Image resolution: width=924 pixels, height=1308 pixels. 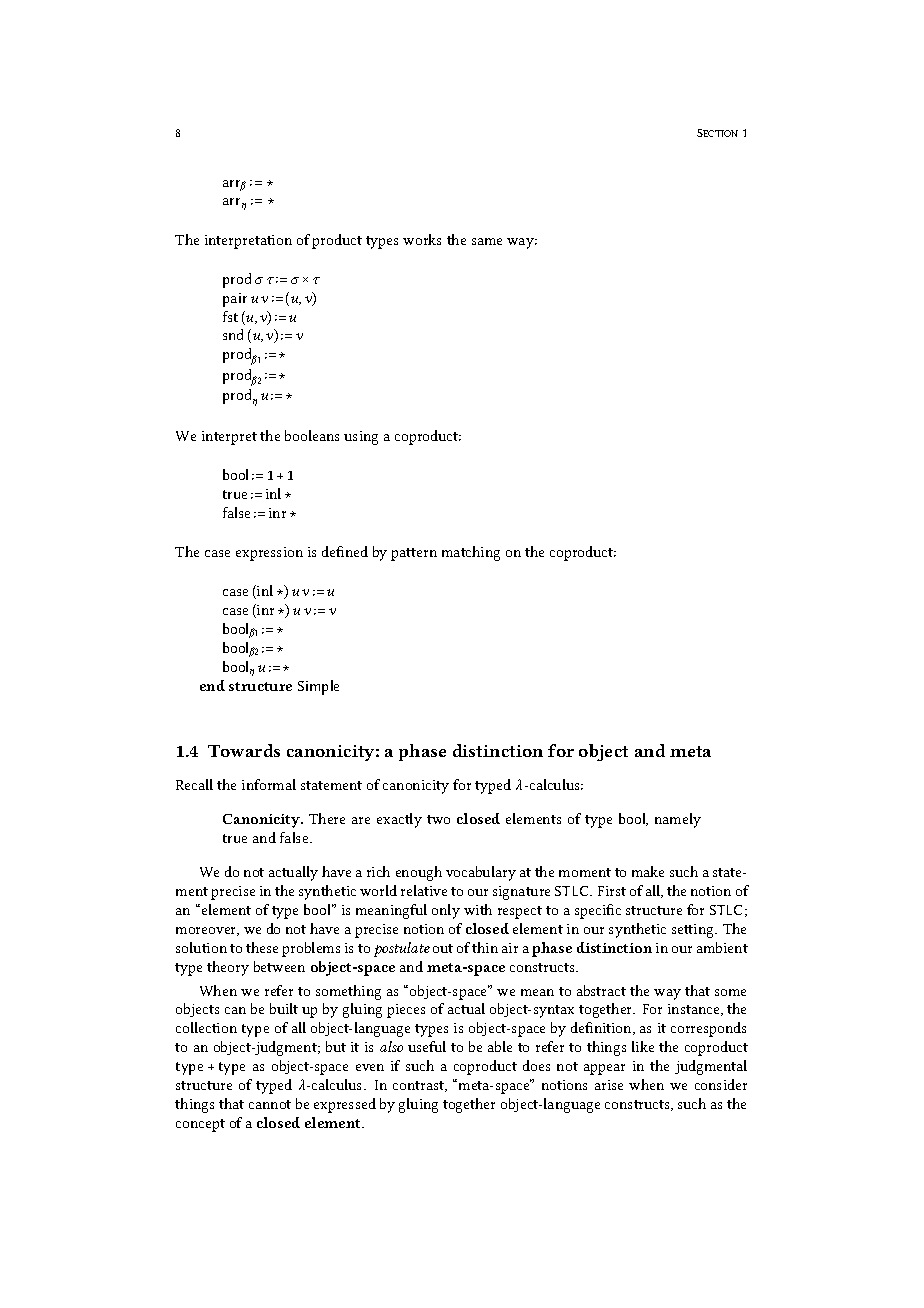 What do you see at coordinates (438, 819) in the screenshot?
I see `two` at bounding box center [438, 819].
